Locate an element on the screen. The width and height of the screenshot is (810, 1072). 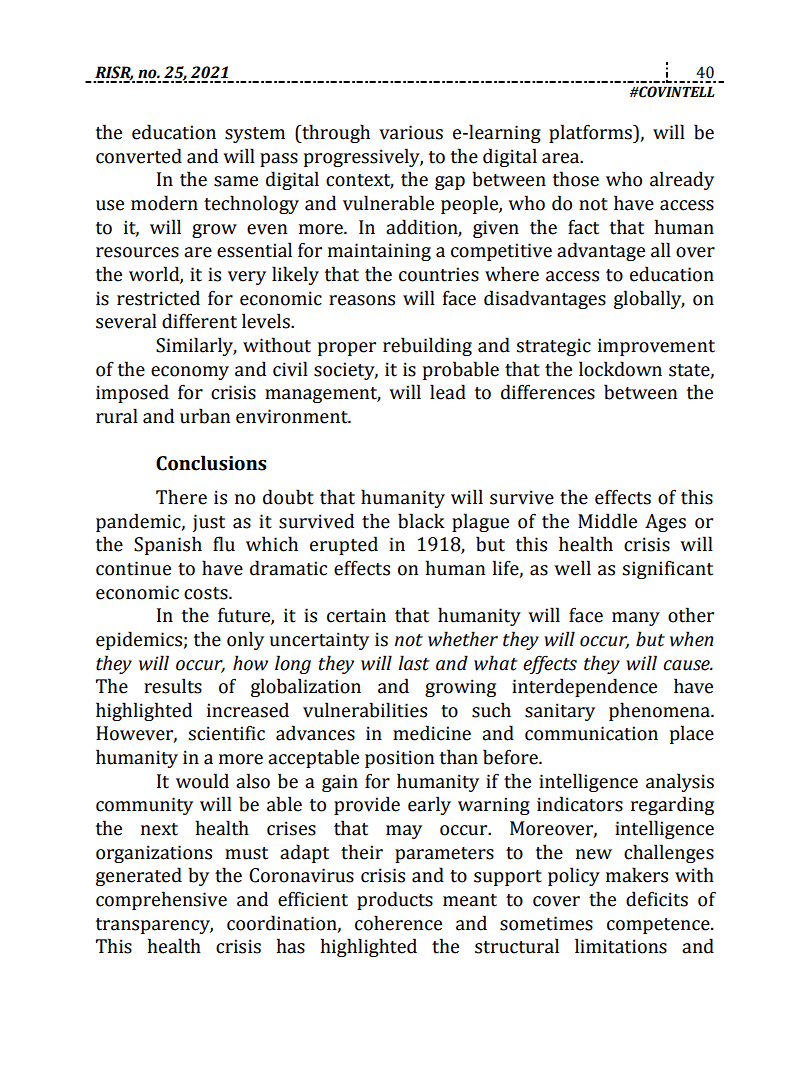
interdependence is located at coordinates (584, 687).
